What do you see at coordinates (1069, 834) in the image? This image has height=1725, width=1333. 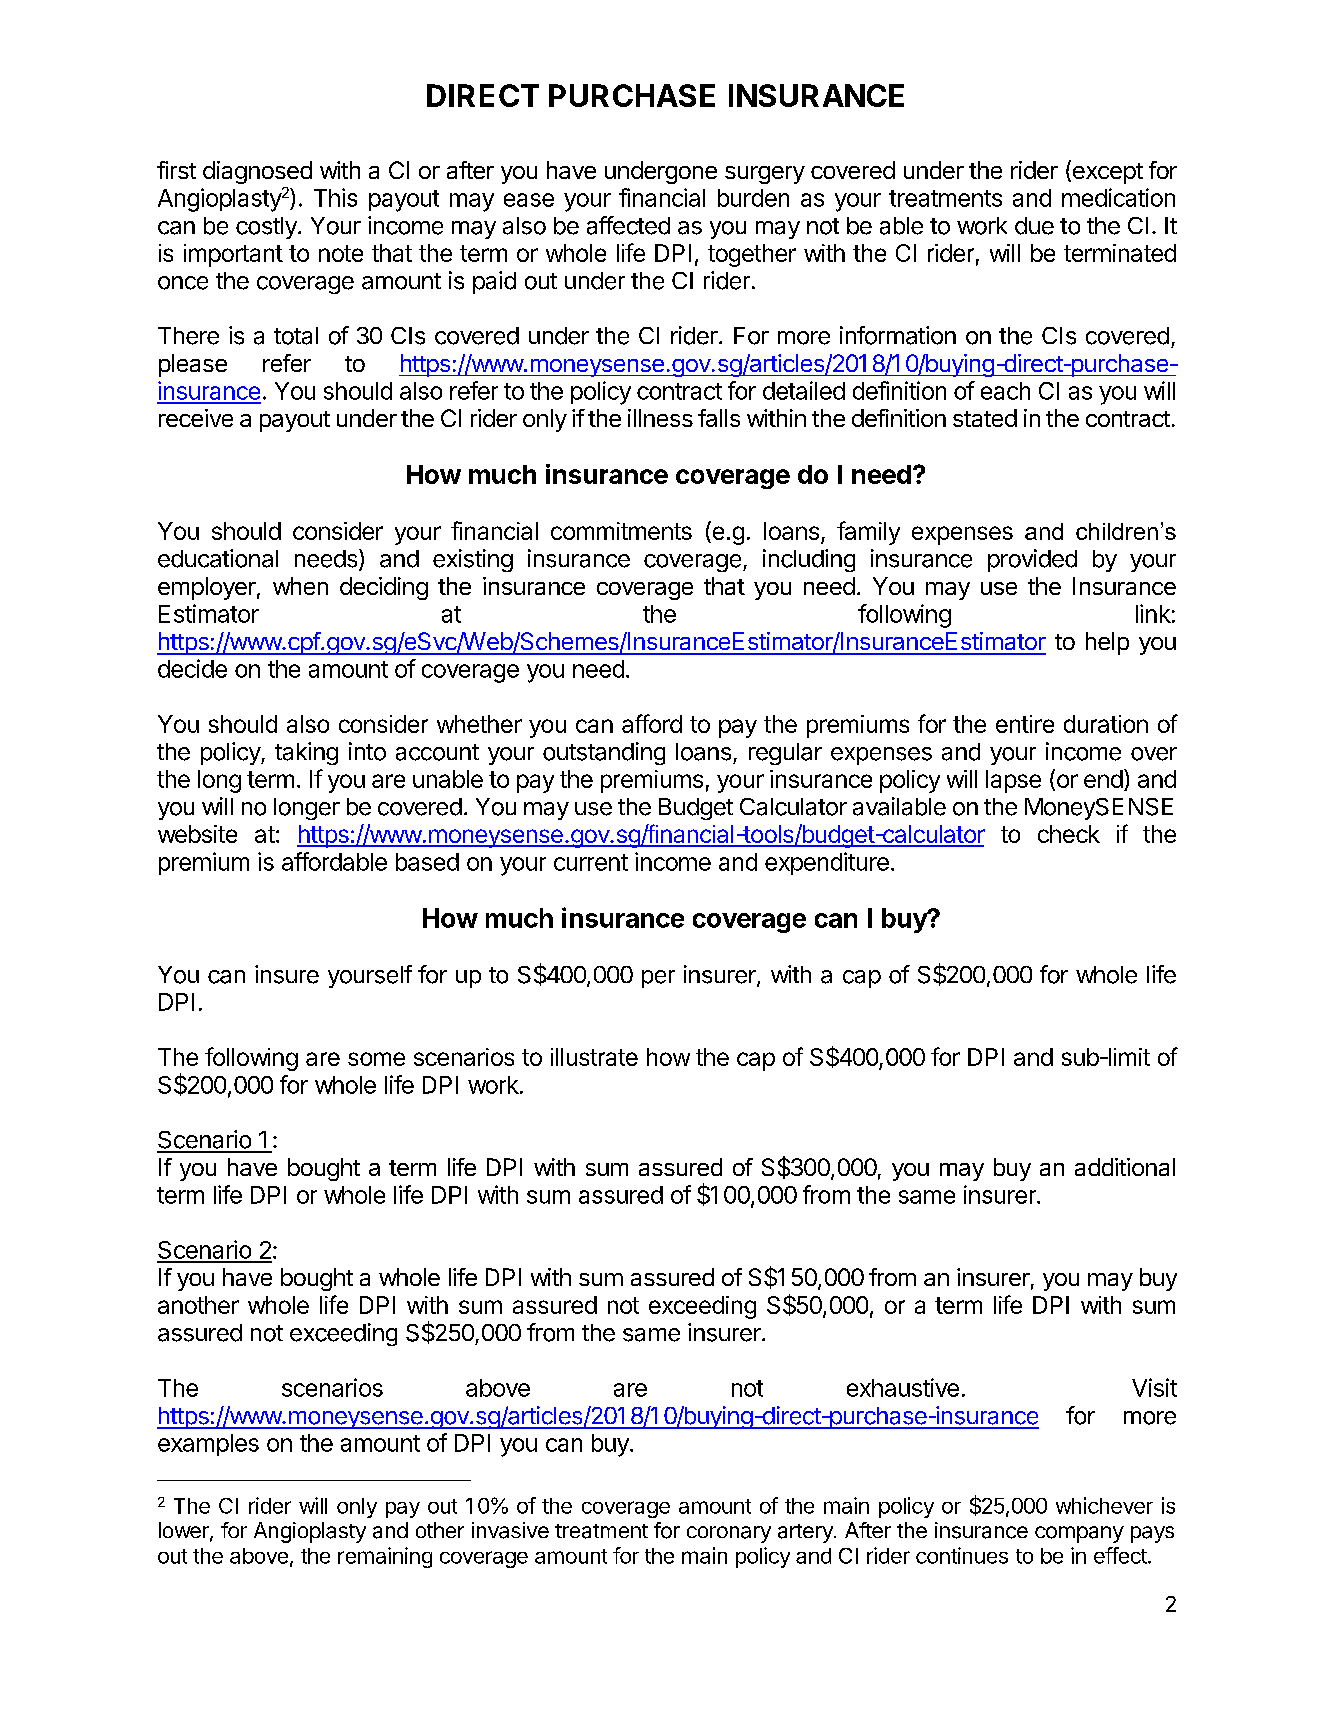 I see `check` at bounding box center [1069, 834].
